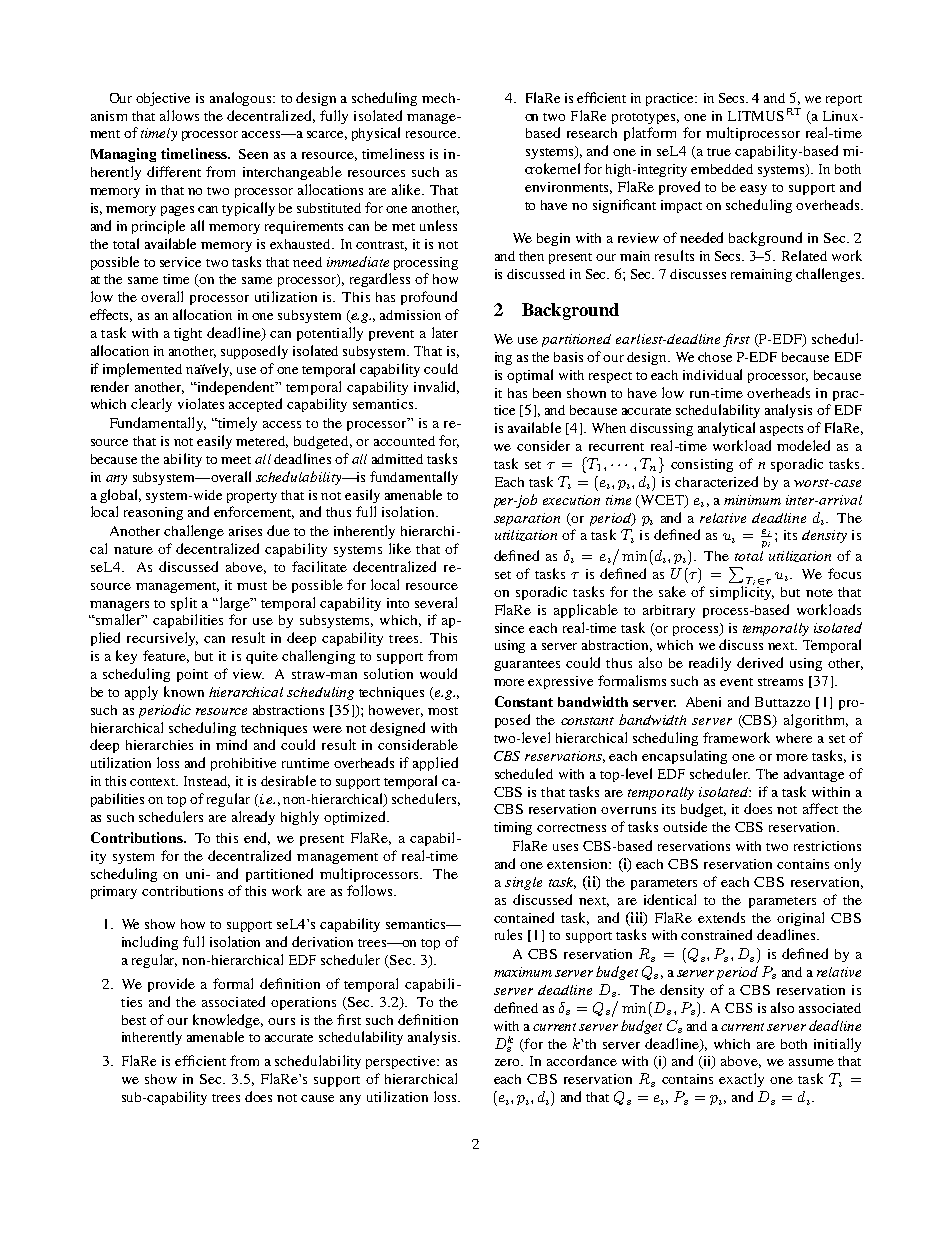 This screenshot has width=952, height=1233. Describe the element at coordinates (781, 430) in the screenshot. I see `aspects` at that location.
